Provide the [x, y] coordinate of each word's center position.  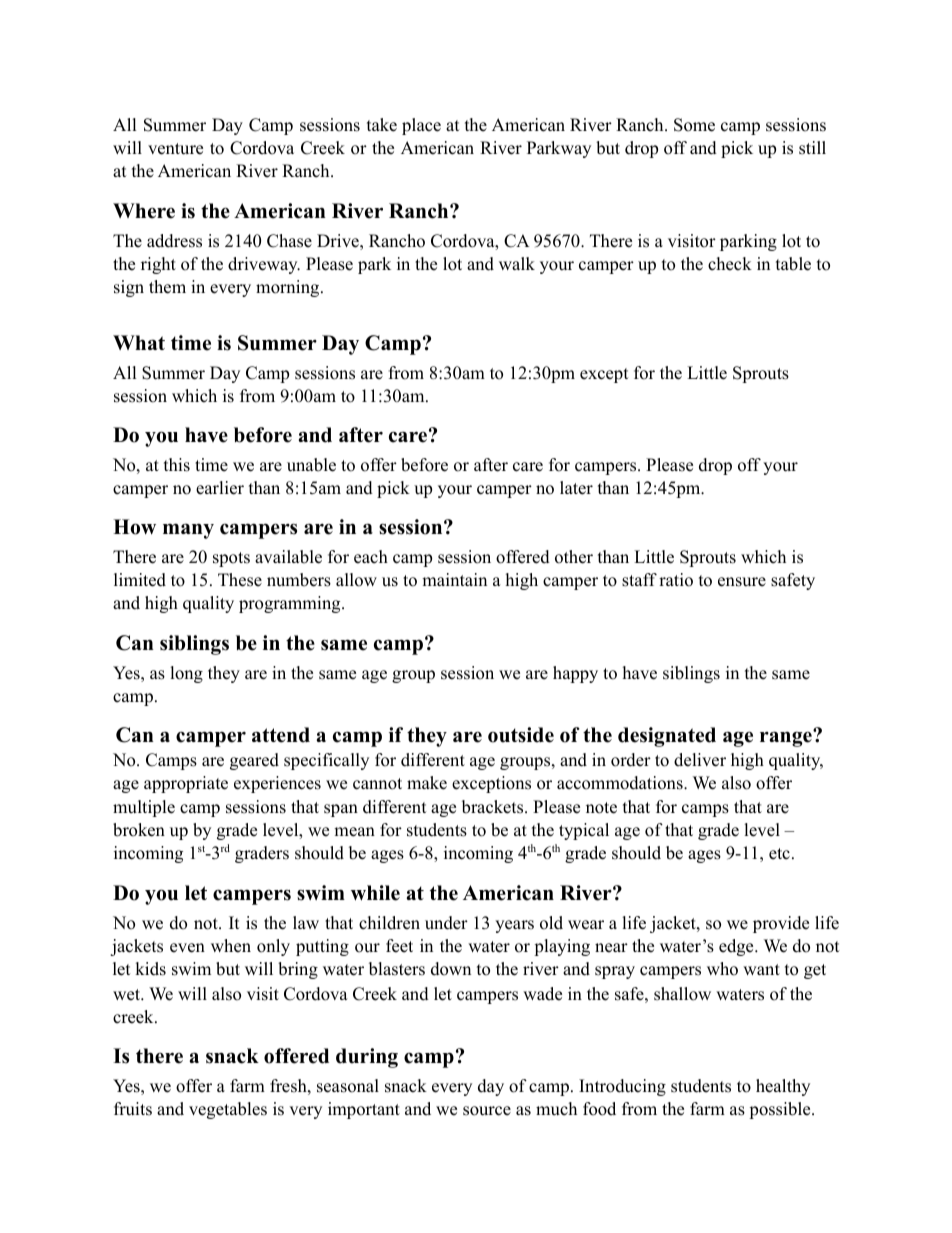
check [730, 264]
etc [779, 854]
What [139, 342]
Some [694, 125]
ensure [742, 582]
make [427, 783]
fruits [133, 1109]
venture [175, 149]
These [240, 580]
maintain [454, 579]
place [421, 126]
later [576, 488]
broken [139, 830]
